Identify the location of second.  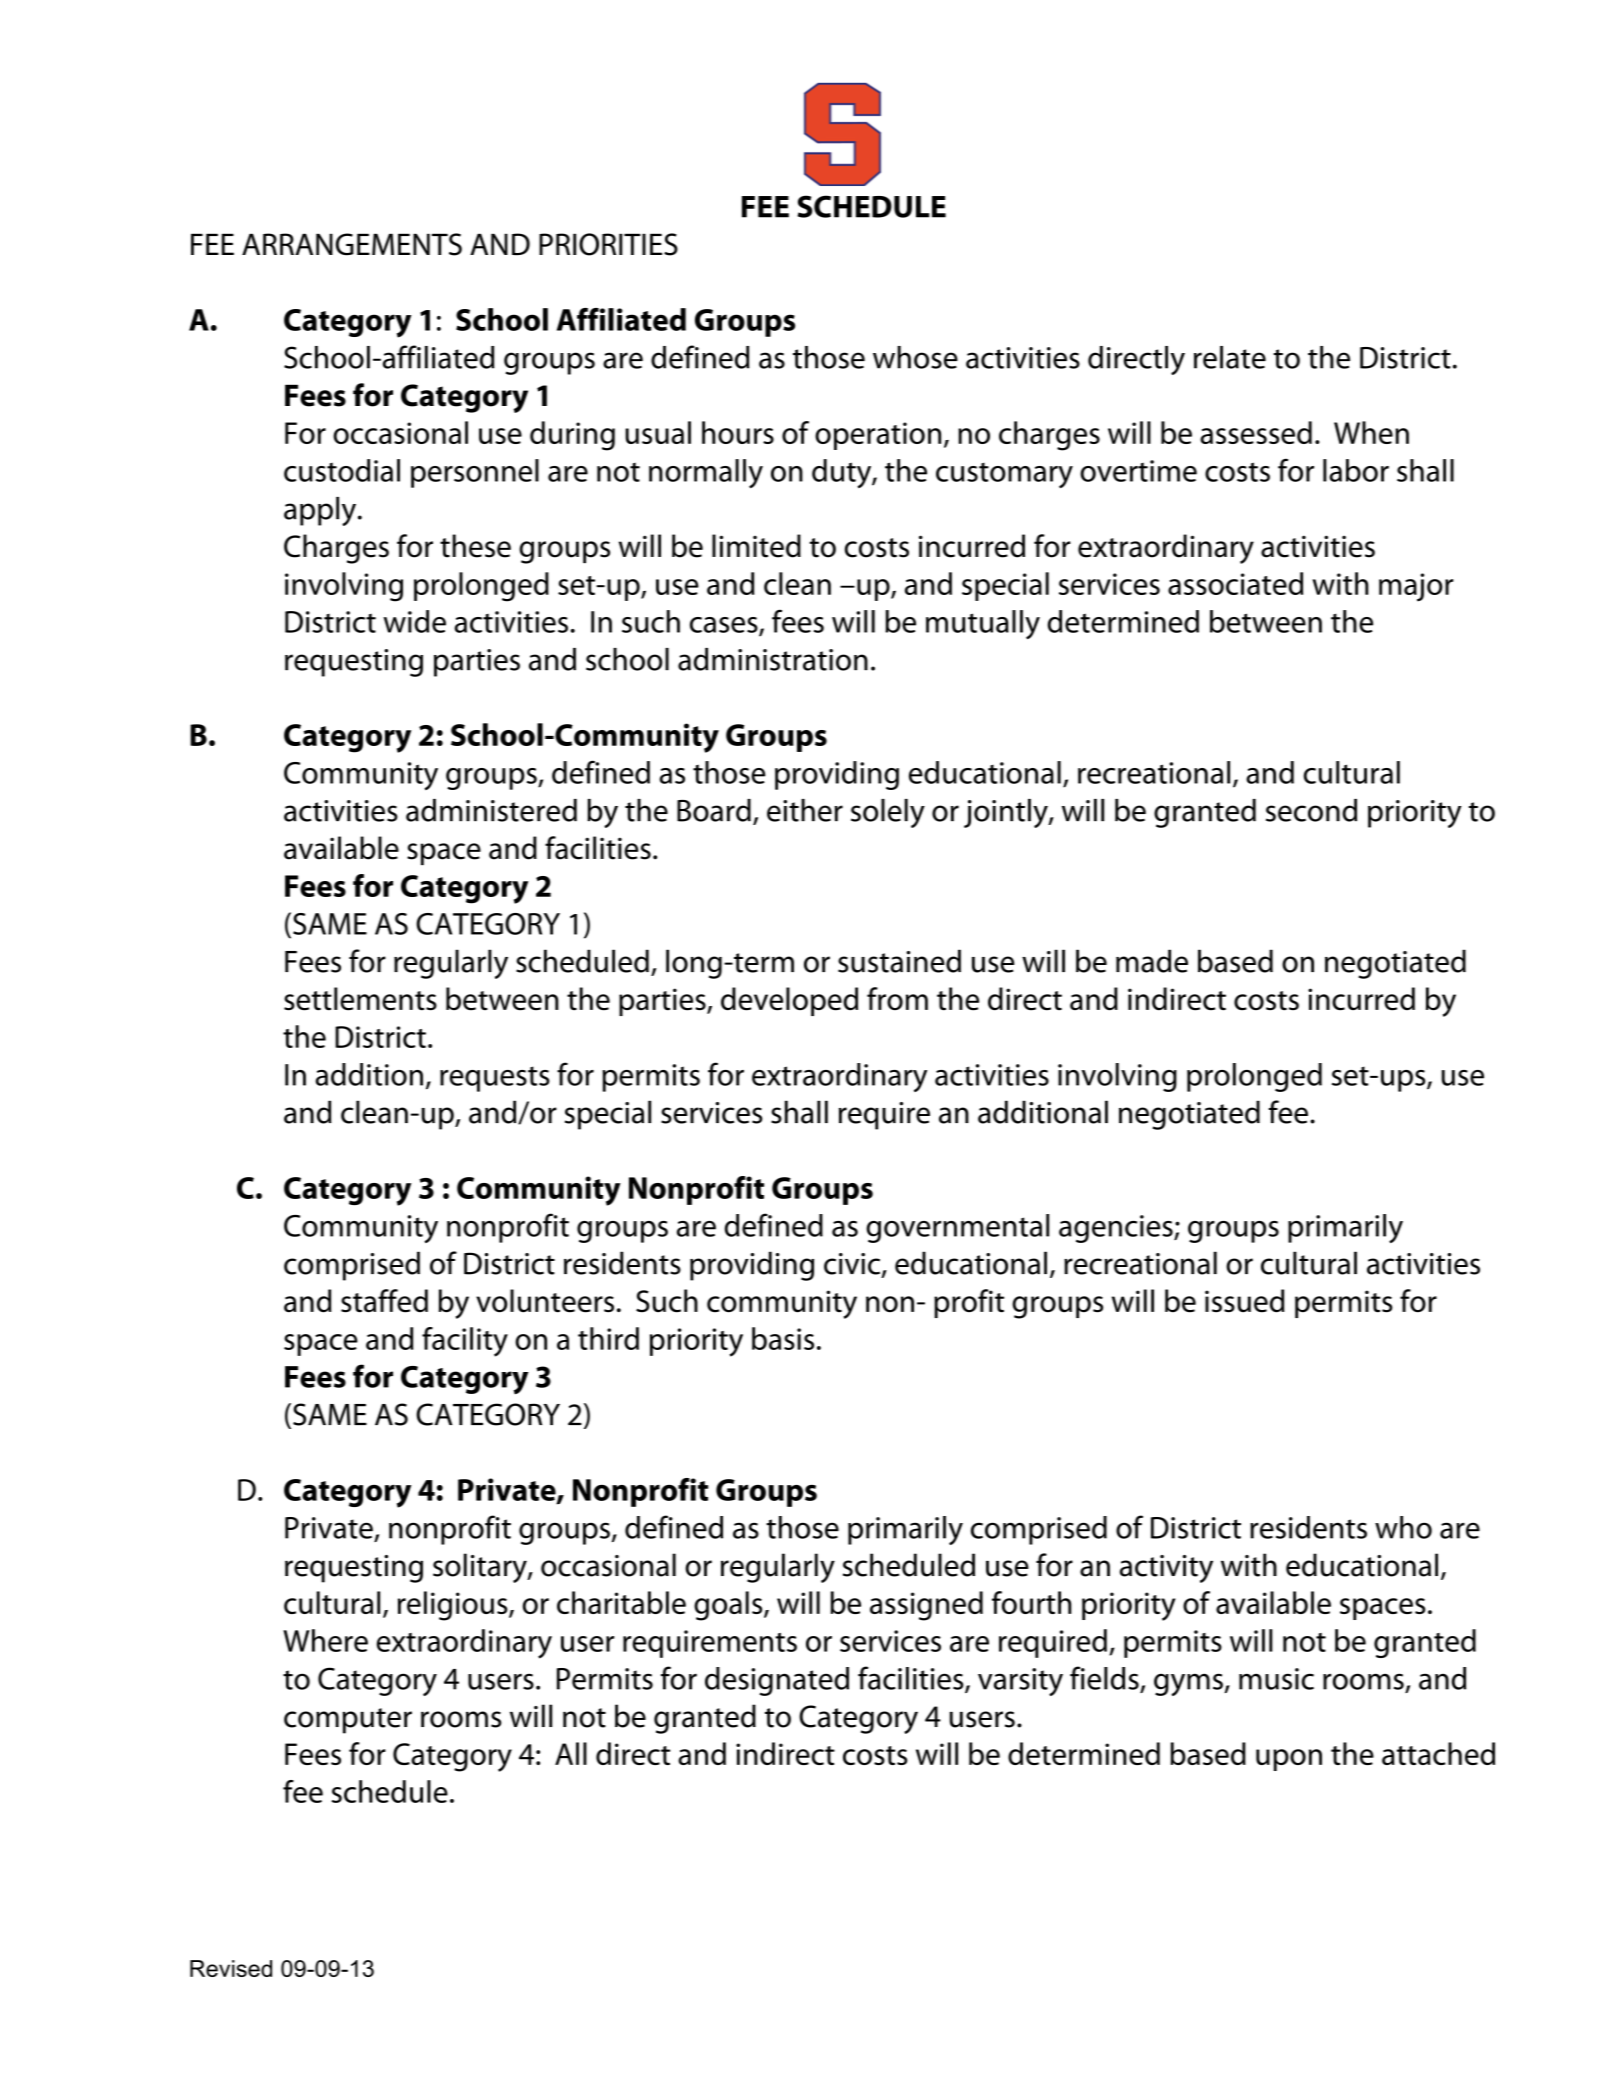
(1311, 810).
